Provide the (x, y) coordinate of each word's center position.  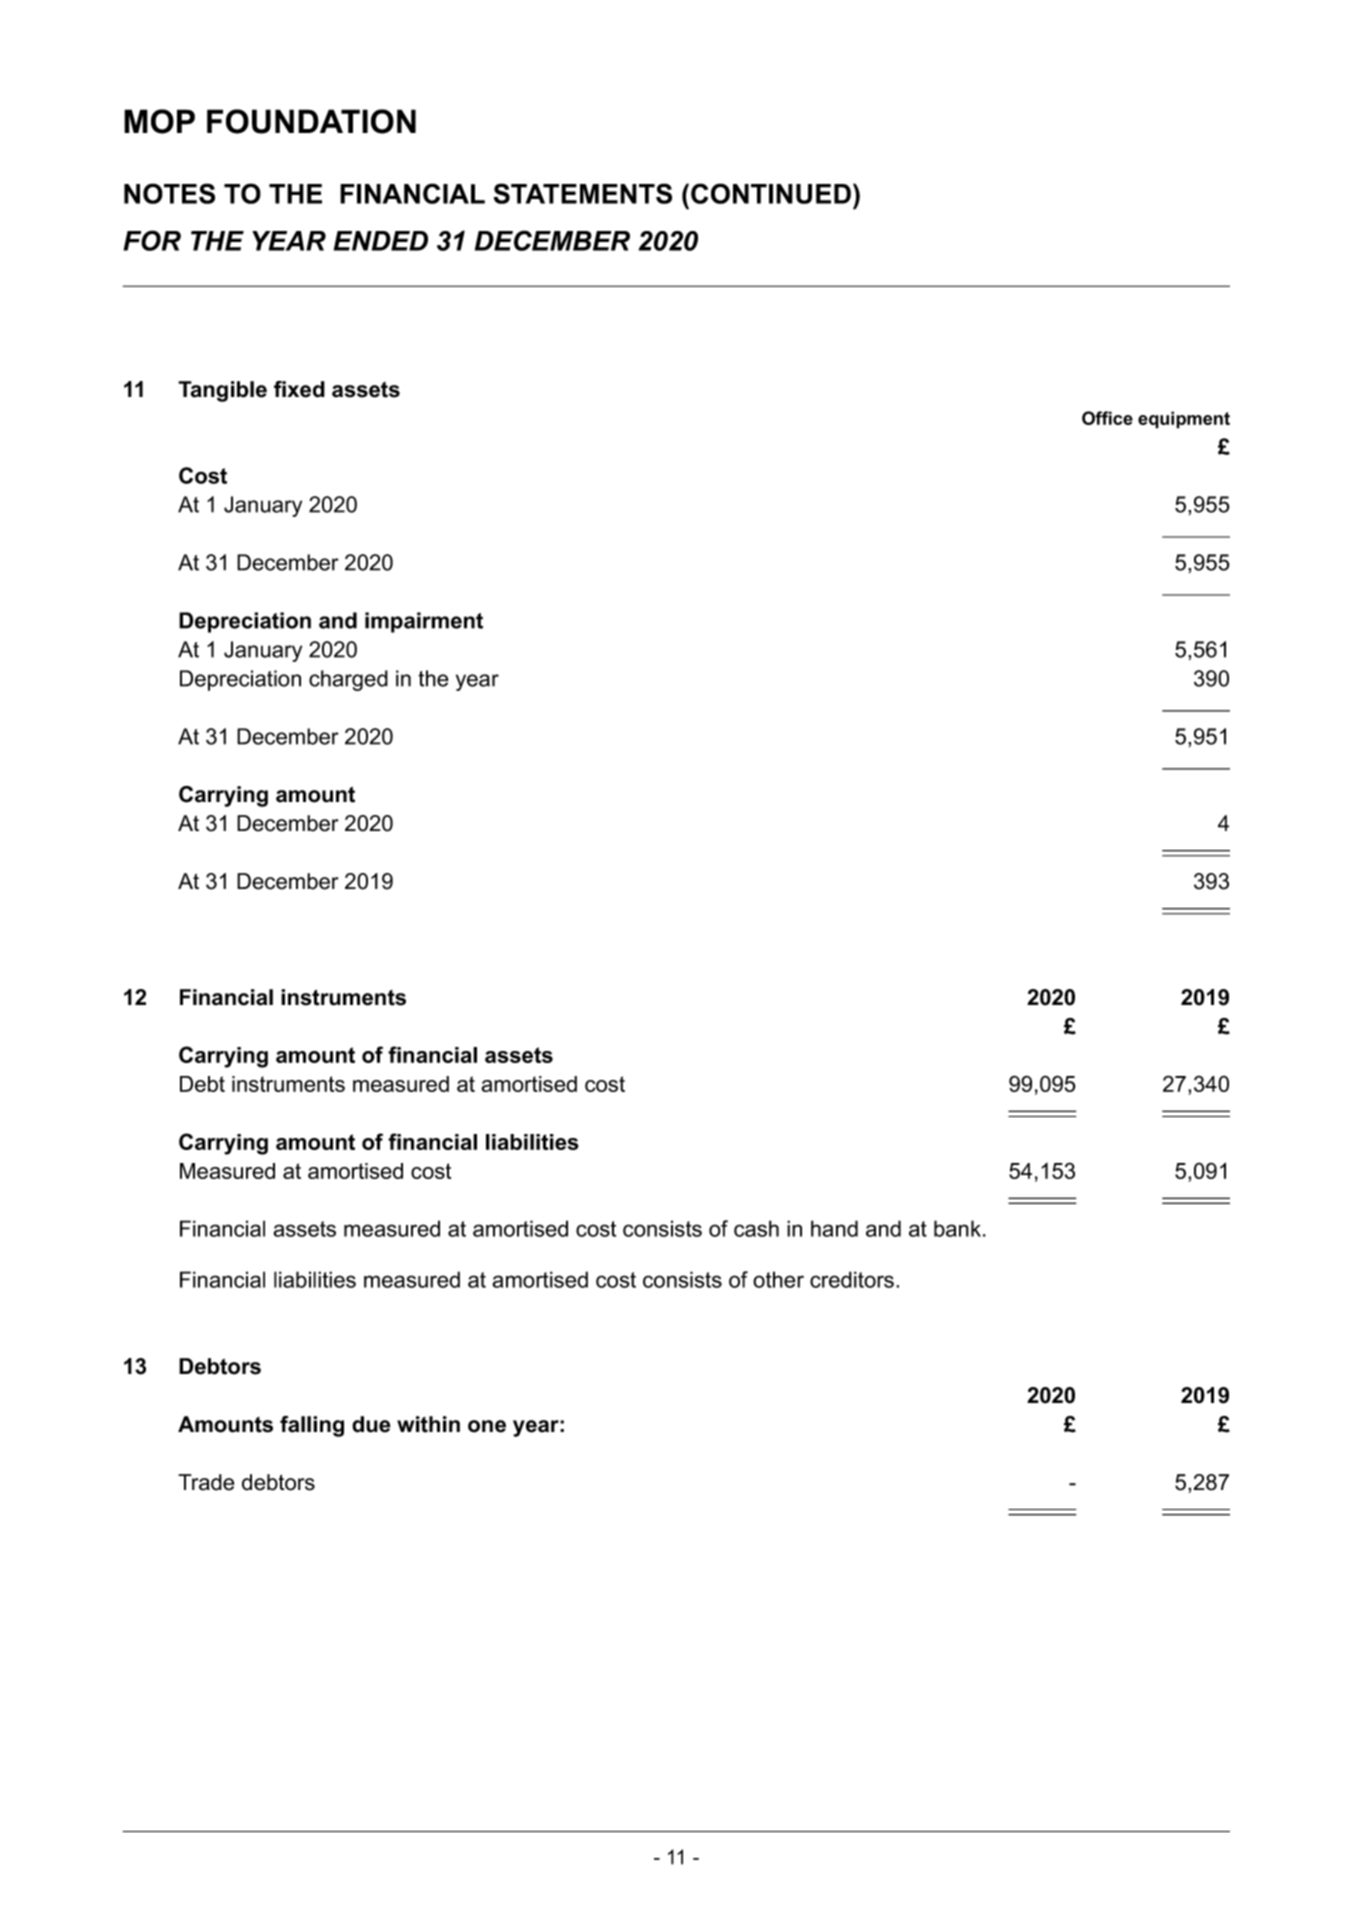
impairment (424, 622)
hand (834, 1228)
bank (957, 1228)
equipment (1184, 420)
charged (348, 680)
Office (1107, 418)
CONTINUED (771, 193)
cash (756, 1228)
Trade (206, 1482)
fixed (299, 389)
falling (312, 1426)
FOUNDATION (311, 121)
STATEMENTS (583, 193)
